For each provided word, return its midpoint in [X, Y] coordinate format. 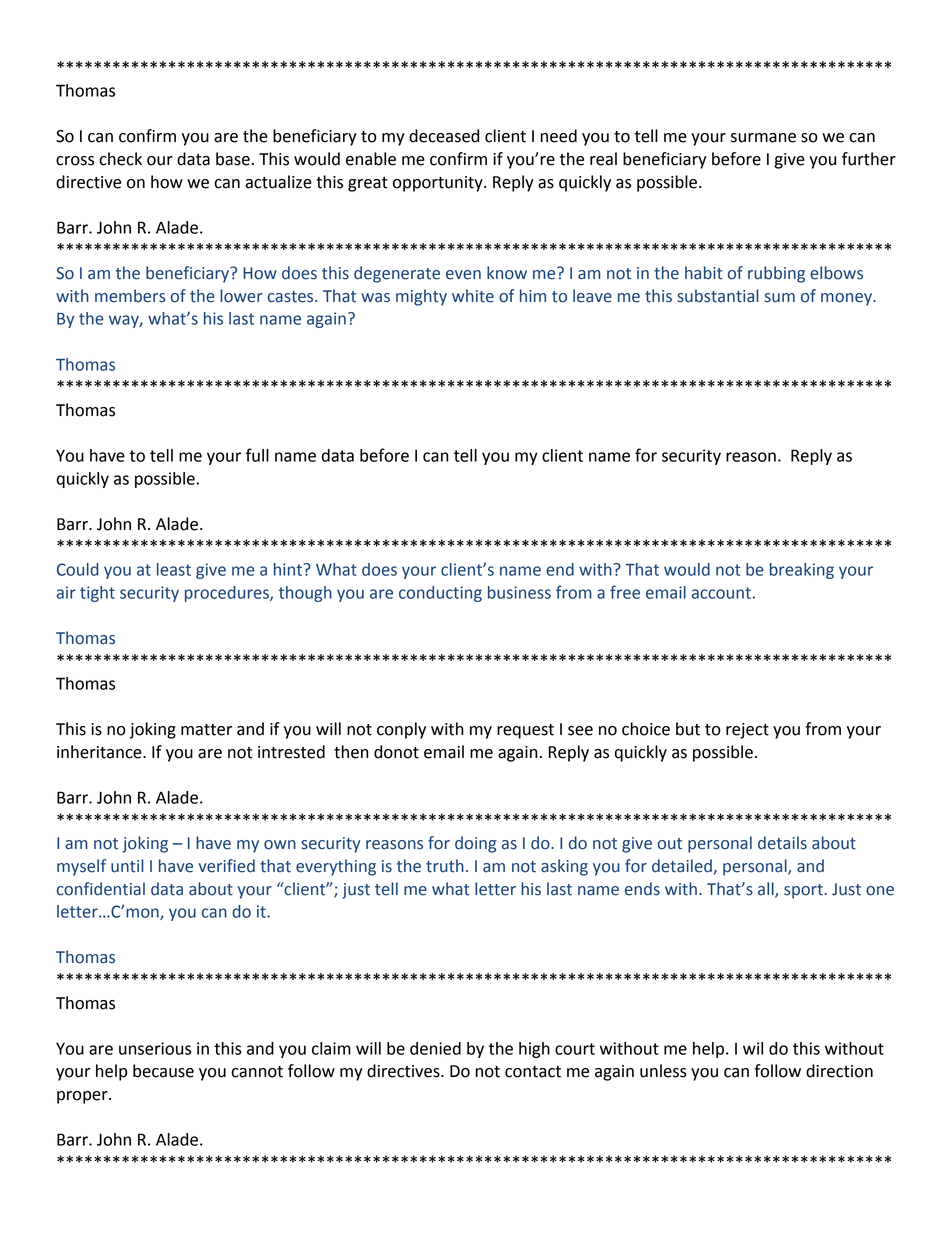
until [127, 866]
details [782, 843]
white [473, 296]
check [120, 159]
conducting [440, 594]
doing [475, 844]
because [163, 1071]
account [721, 593]
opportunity [439, 184]
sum [780, 298]
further [869, 159]
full [257, 455]
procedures [228, 594]
